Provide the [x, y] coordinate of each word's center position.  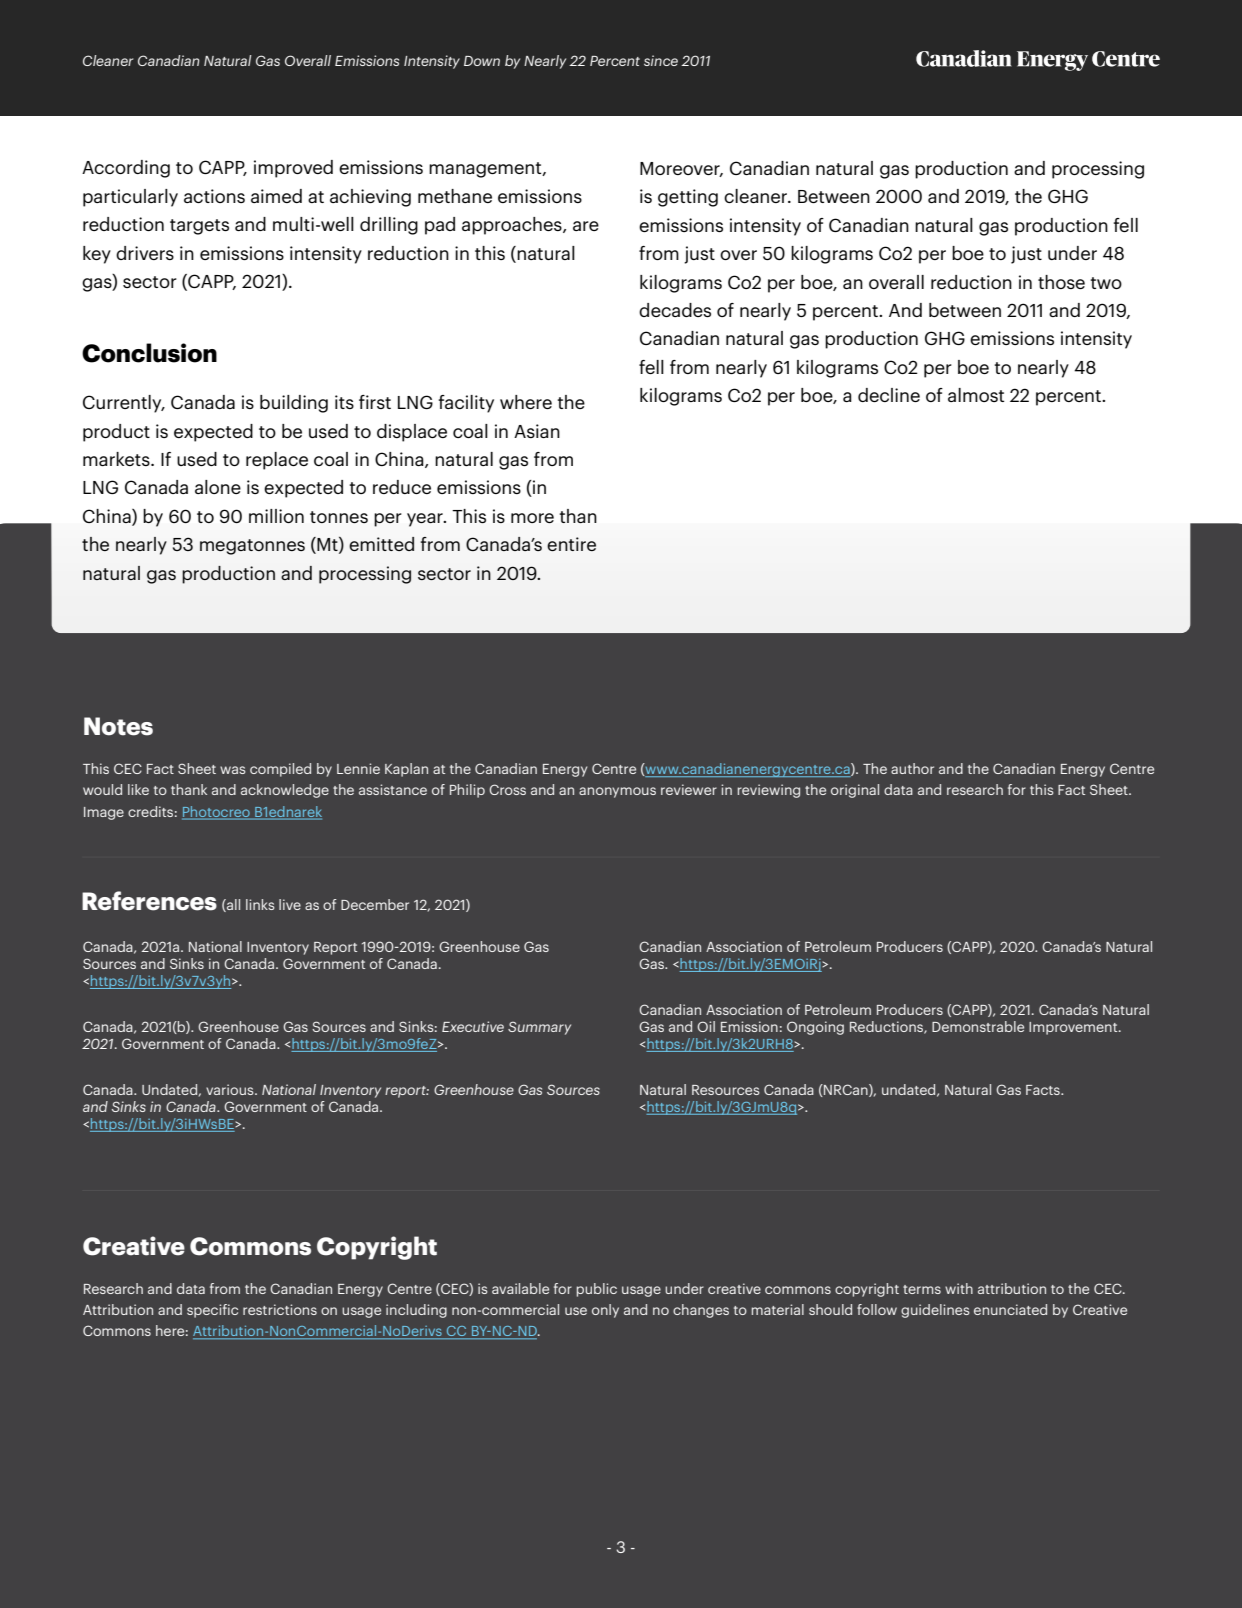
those [1061, 282]
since [661, 60]
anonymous [617, 792]
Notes [118, 726]
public [597, 1290]
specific [212, 1311]
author [912, 768]
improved [293, 169]
